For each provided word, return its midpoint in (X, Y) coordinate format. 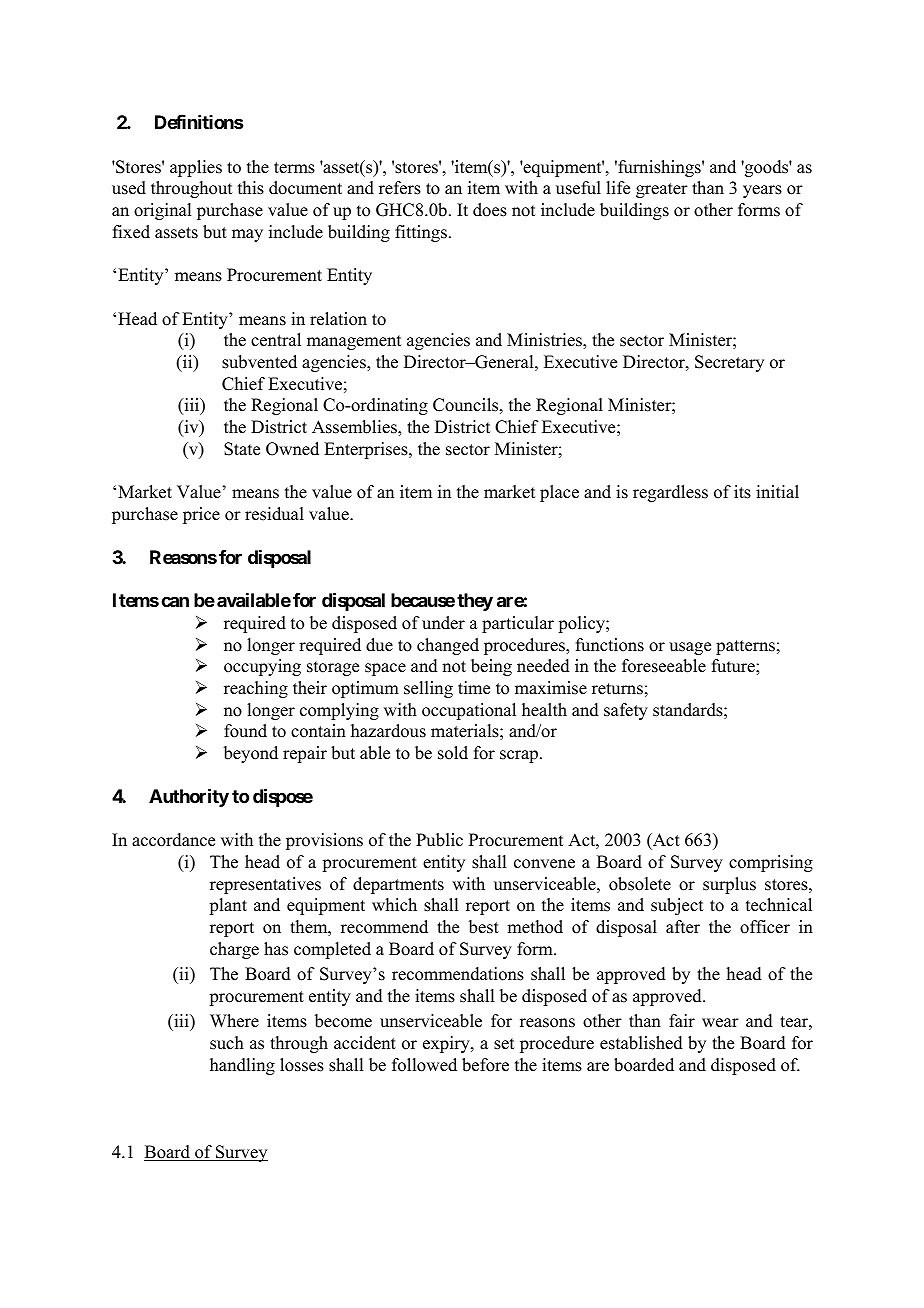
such (227, 1043)
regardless (670, 493)
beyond (251, 754)
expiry (447, 1044)
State (242, 449)
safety (626, 711)
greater (662, 190)
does (490, 210)
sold (453, 753)
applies (196, 168)
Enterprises (367, 450)
